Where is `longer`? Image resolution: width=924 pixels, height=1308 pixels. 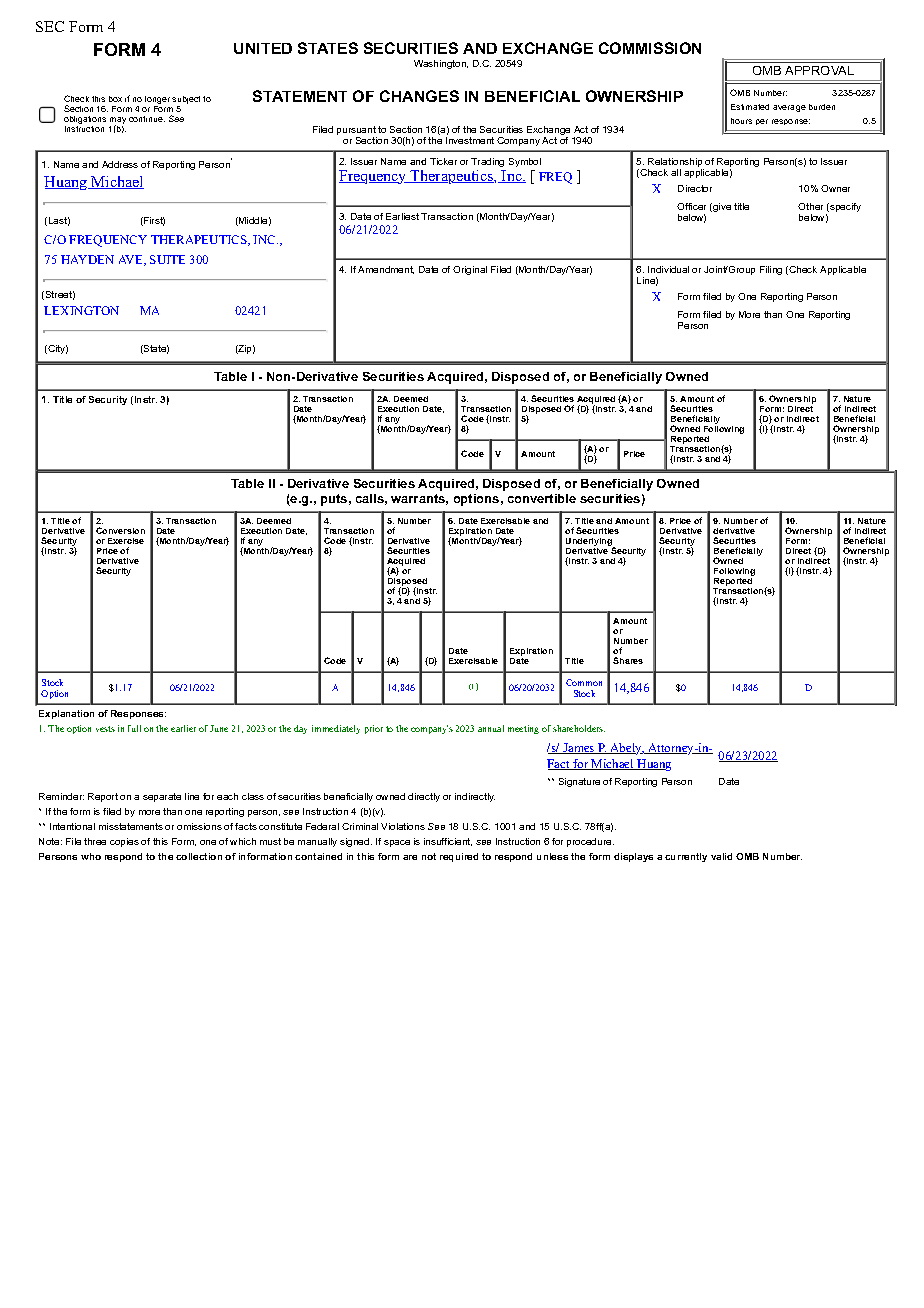 longer is located at coordinates (157, 100).
